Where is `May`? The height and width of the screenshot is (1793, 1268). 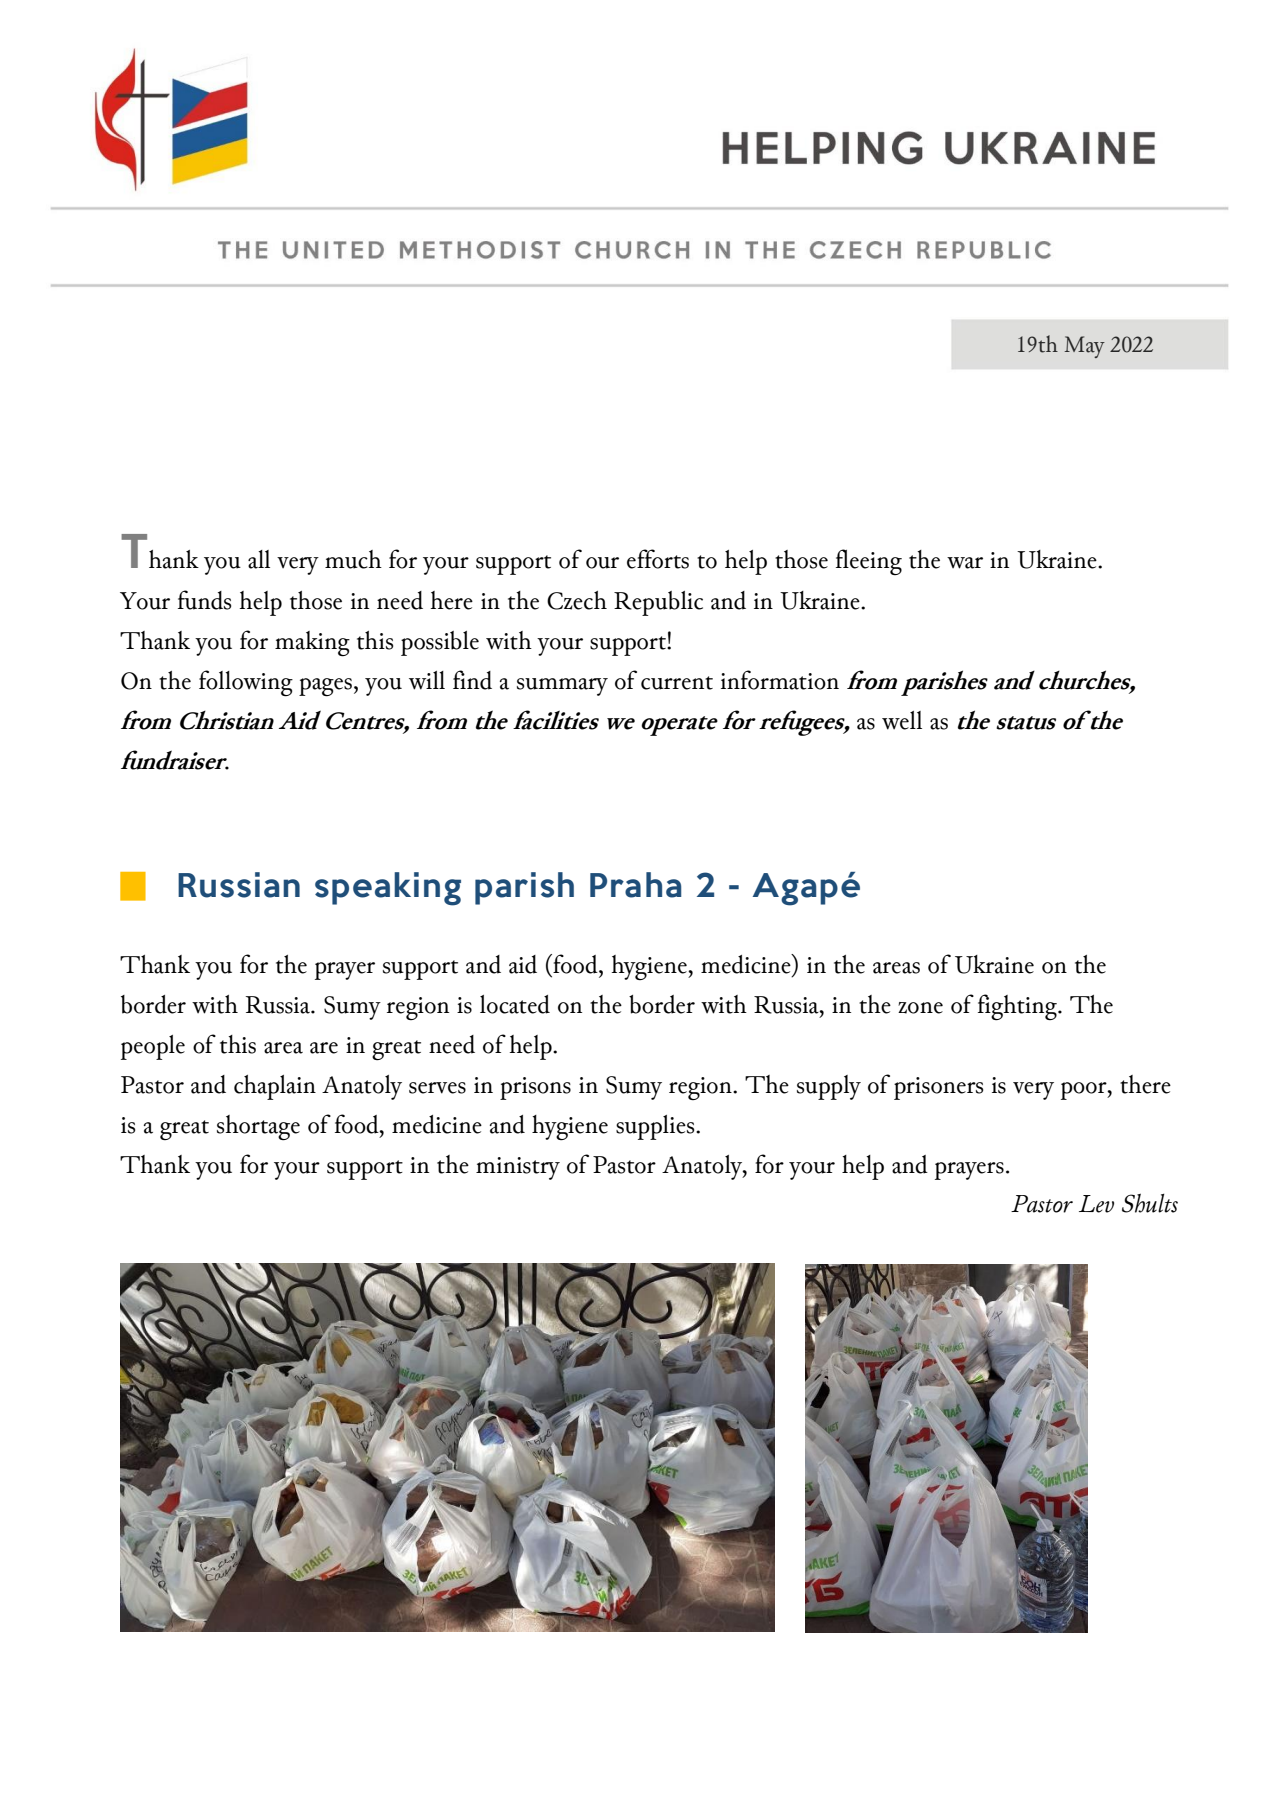
May is located at coordinates (1084, 347).
